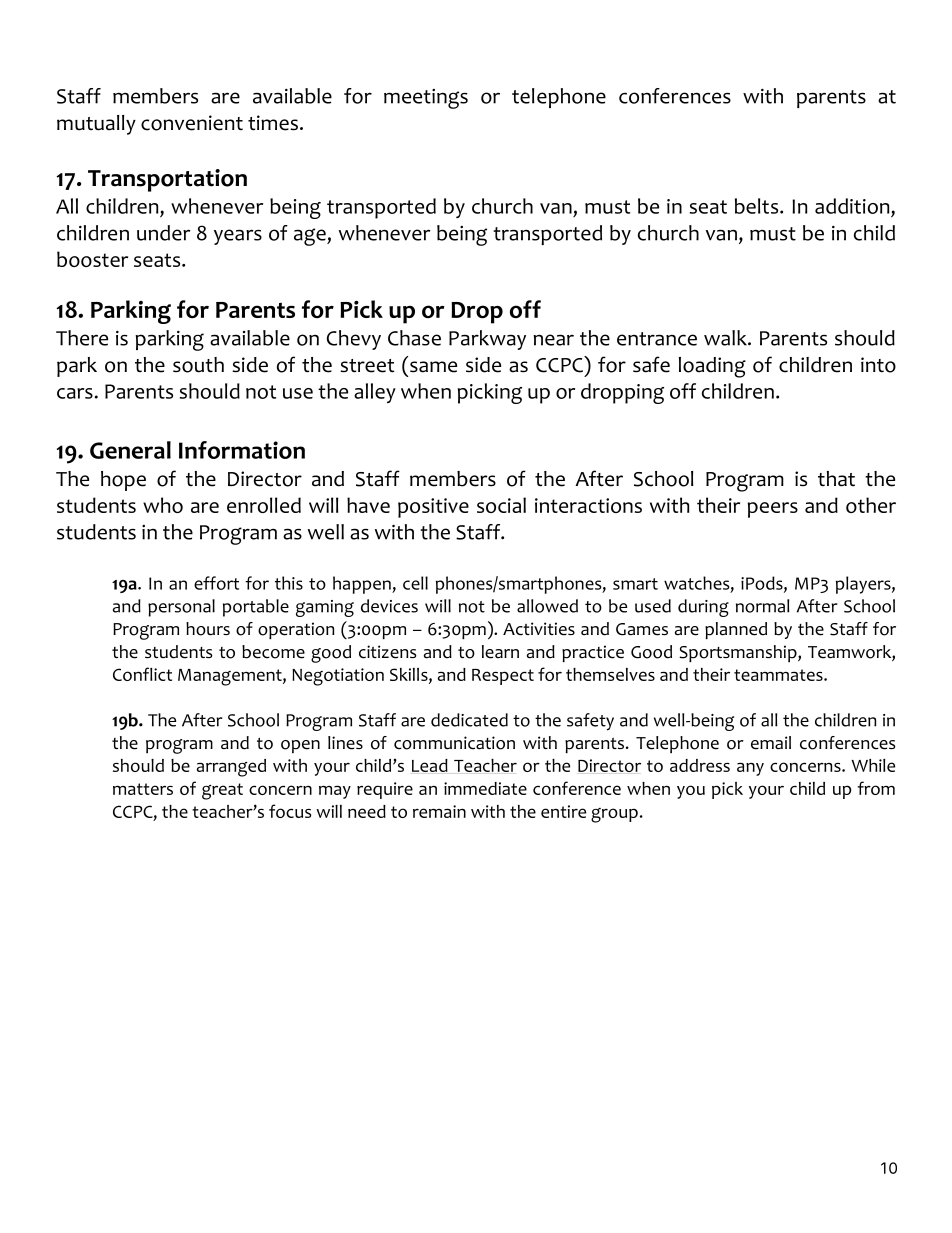 The image size is (952, 1233). What do you see at coordinates (143, 789) in the document?
I see `matters` at bounding box center [143, 789].
